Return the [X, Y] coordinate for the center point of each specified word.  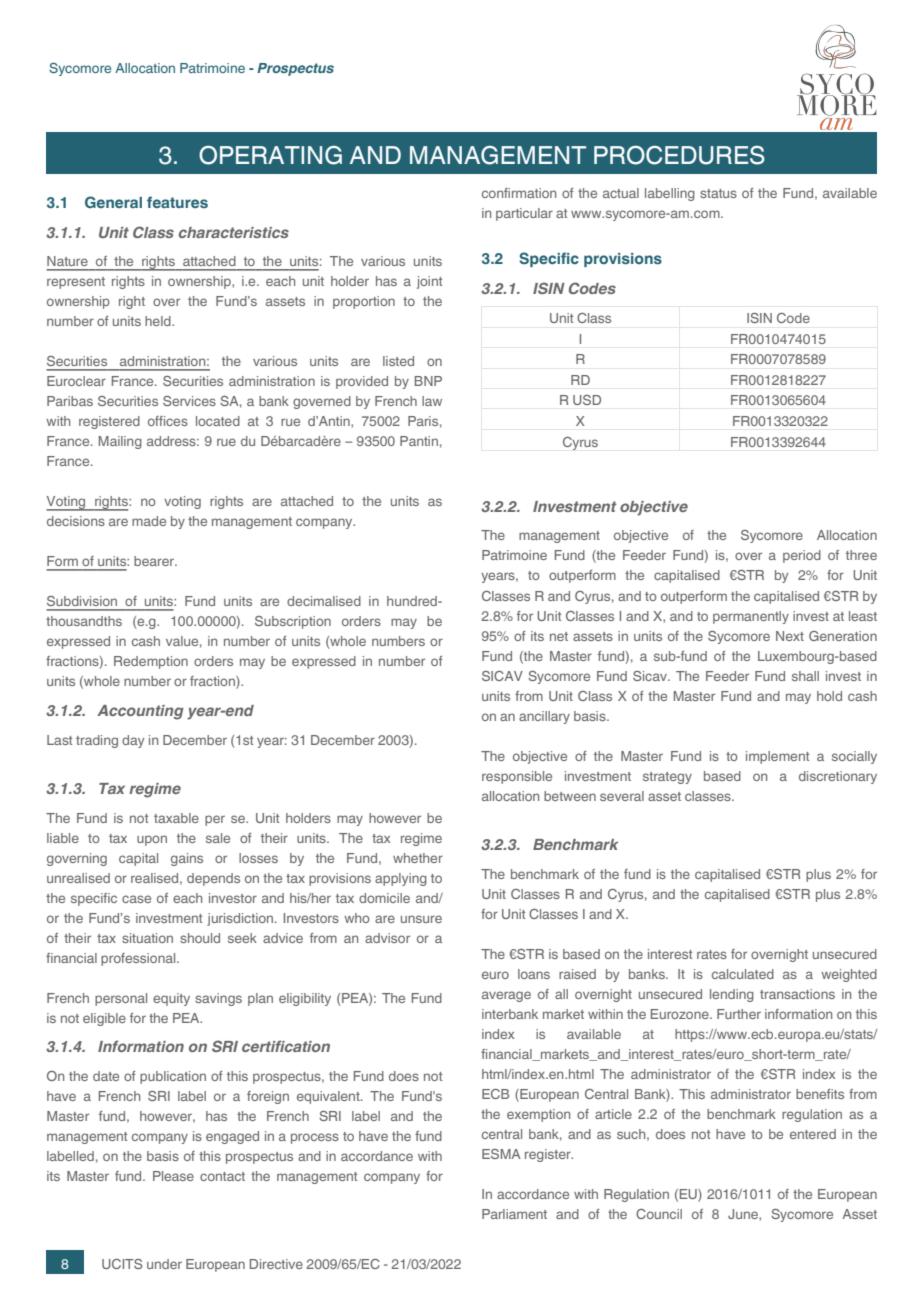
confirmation [519, 193]
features [177, 202]
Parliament [514, 1214]
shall [805, 676]
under [164, 1264]
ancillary [544, 717]
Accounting [140, 712]
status [718, 193]
